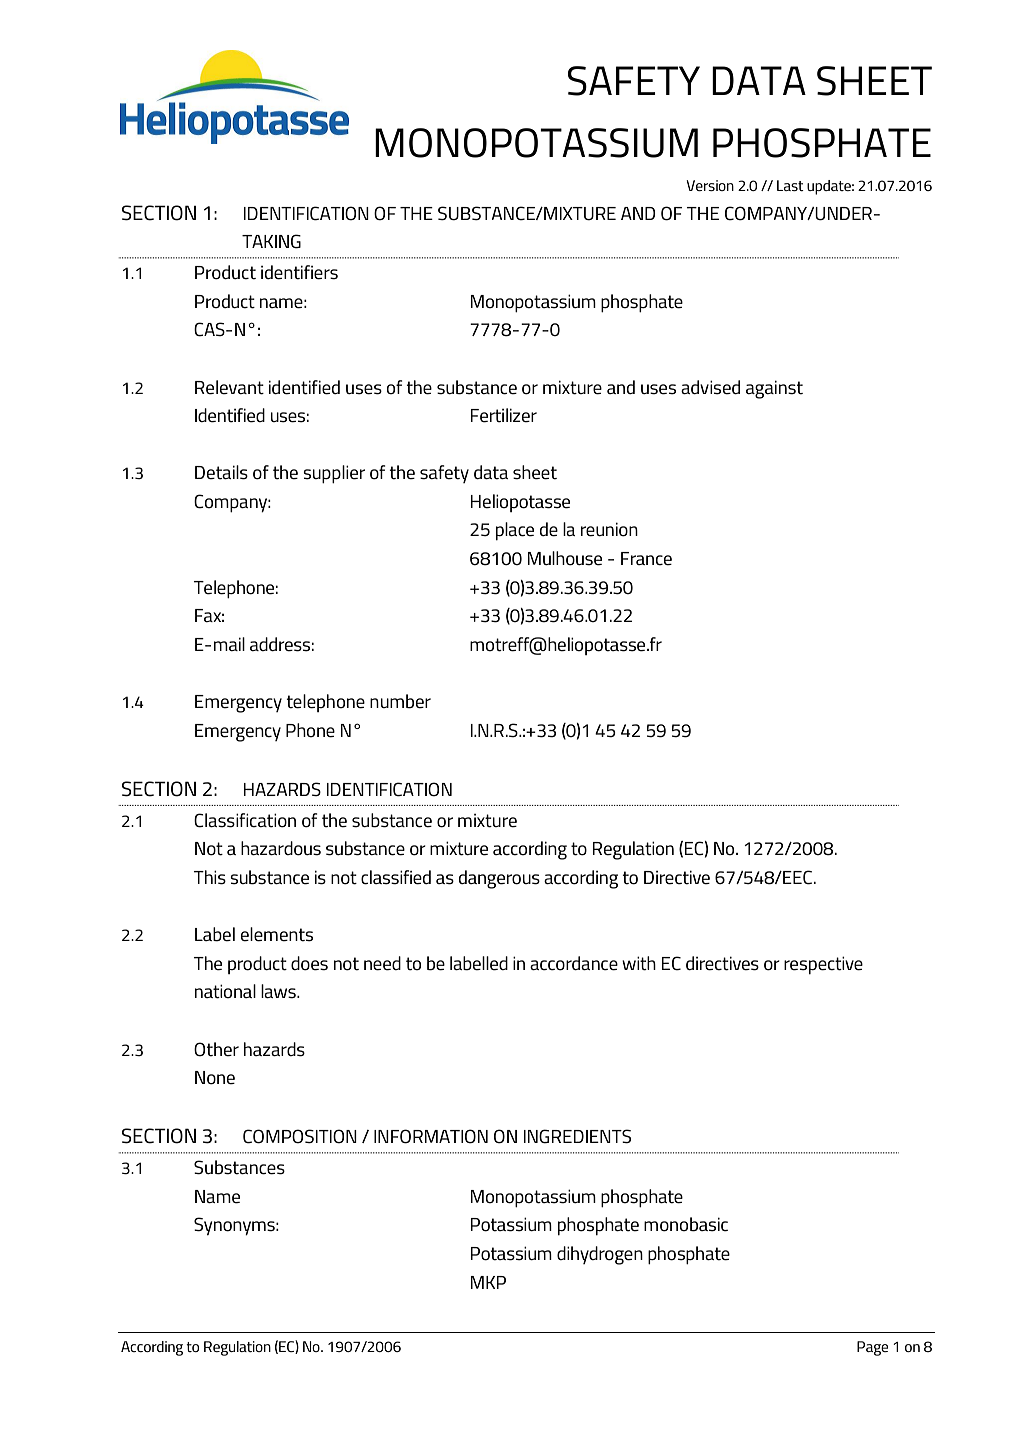 This screenshot has height=1438, width=1017. Describe the element at coordinates (277, 934) in the screenshot. I see `elements` at that location.
